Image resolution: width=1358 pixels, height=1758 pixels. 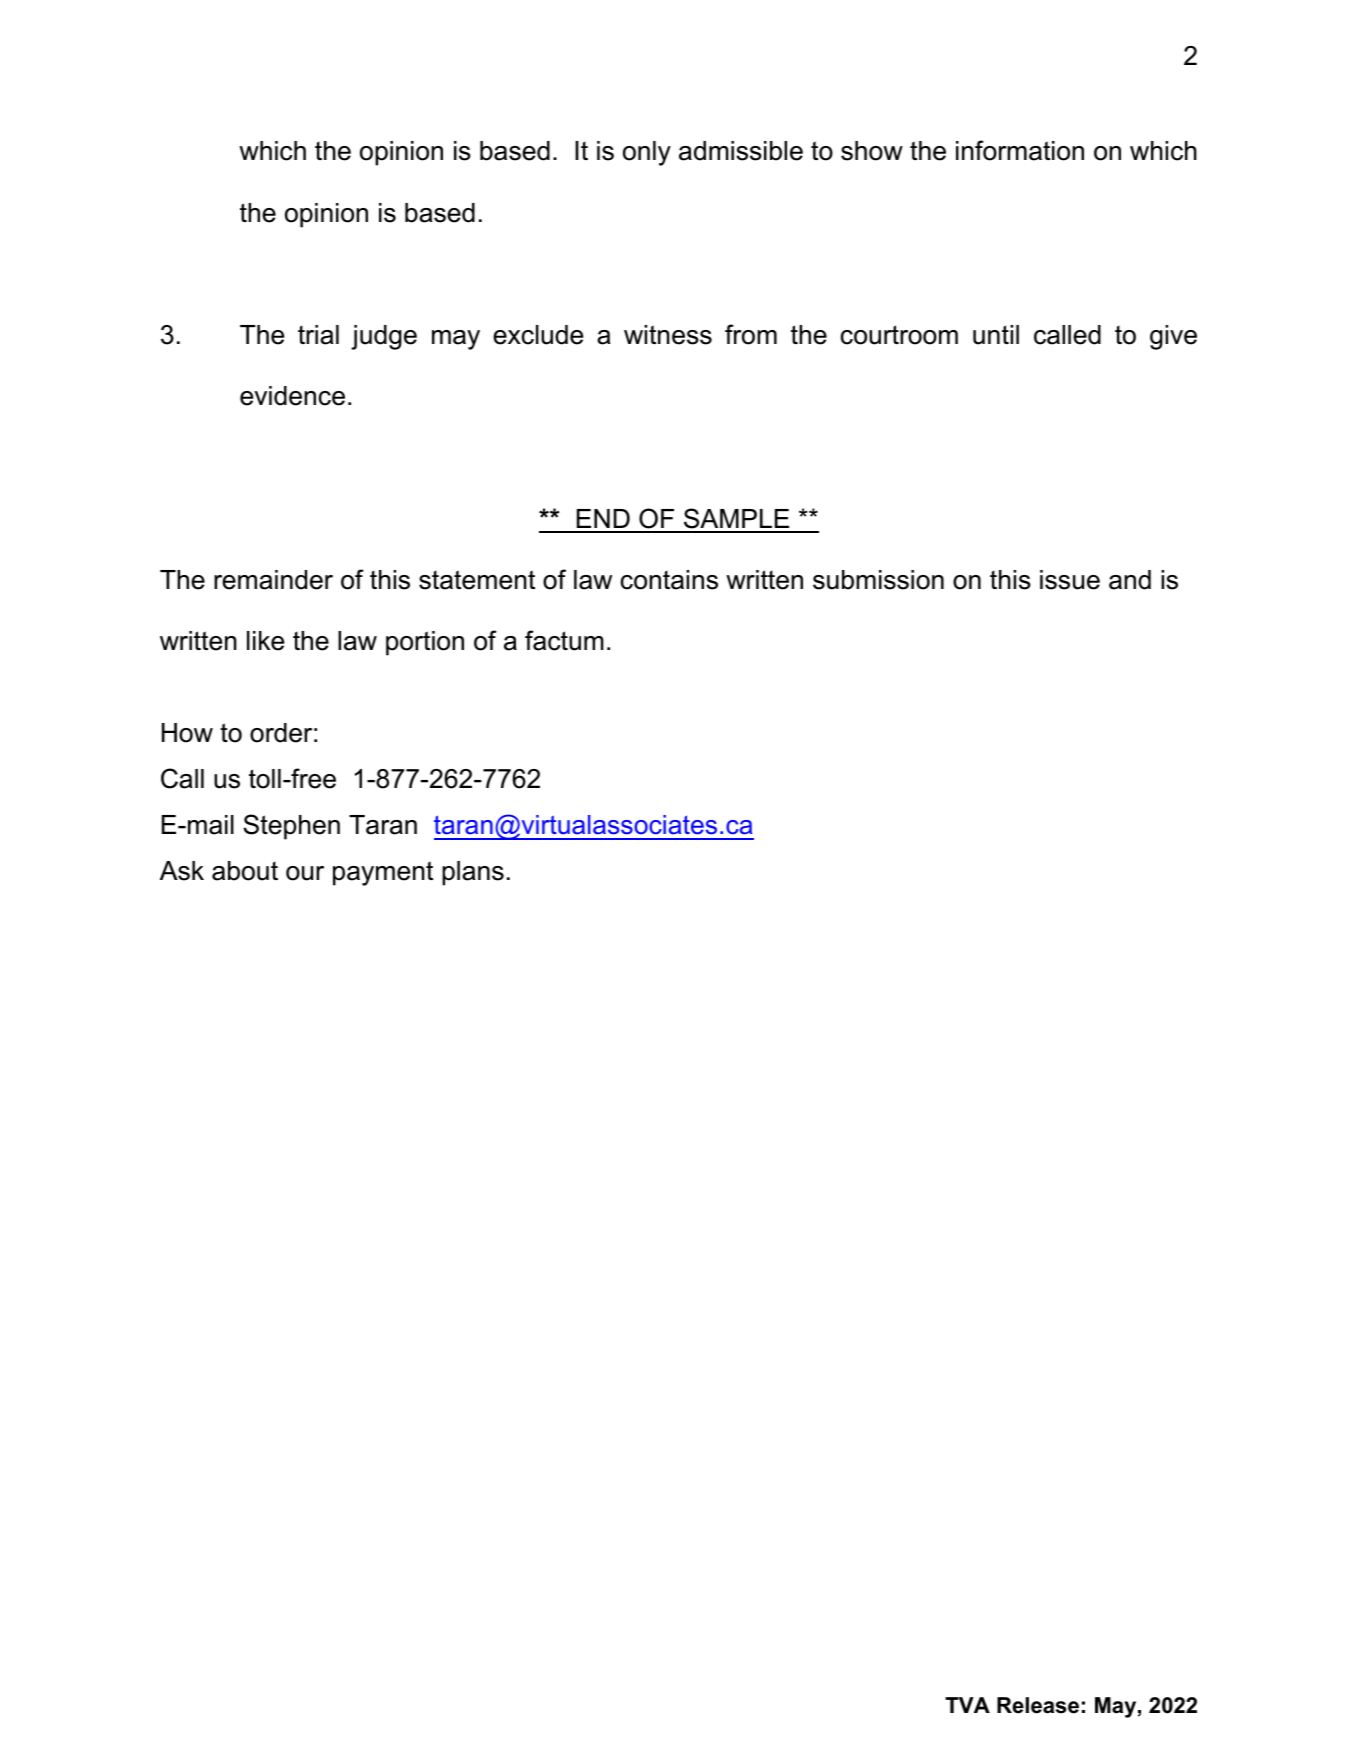 What do you see at coordinates (318, 335) in the screenshot?
I see `trial` at bounding box center [318, 335].
